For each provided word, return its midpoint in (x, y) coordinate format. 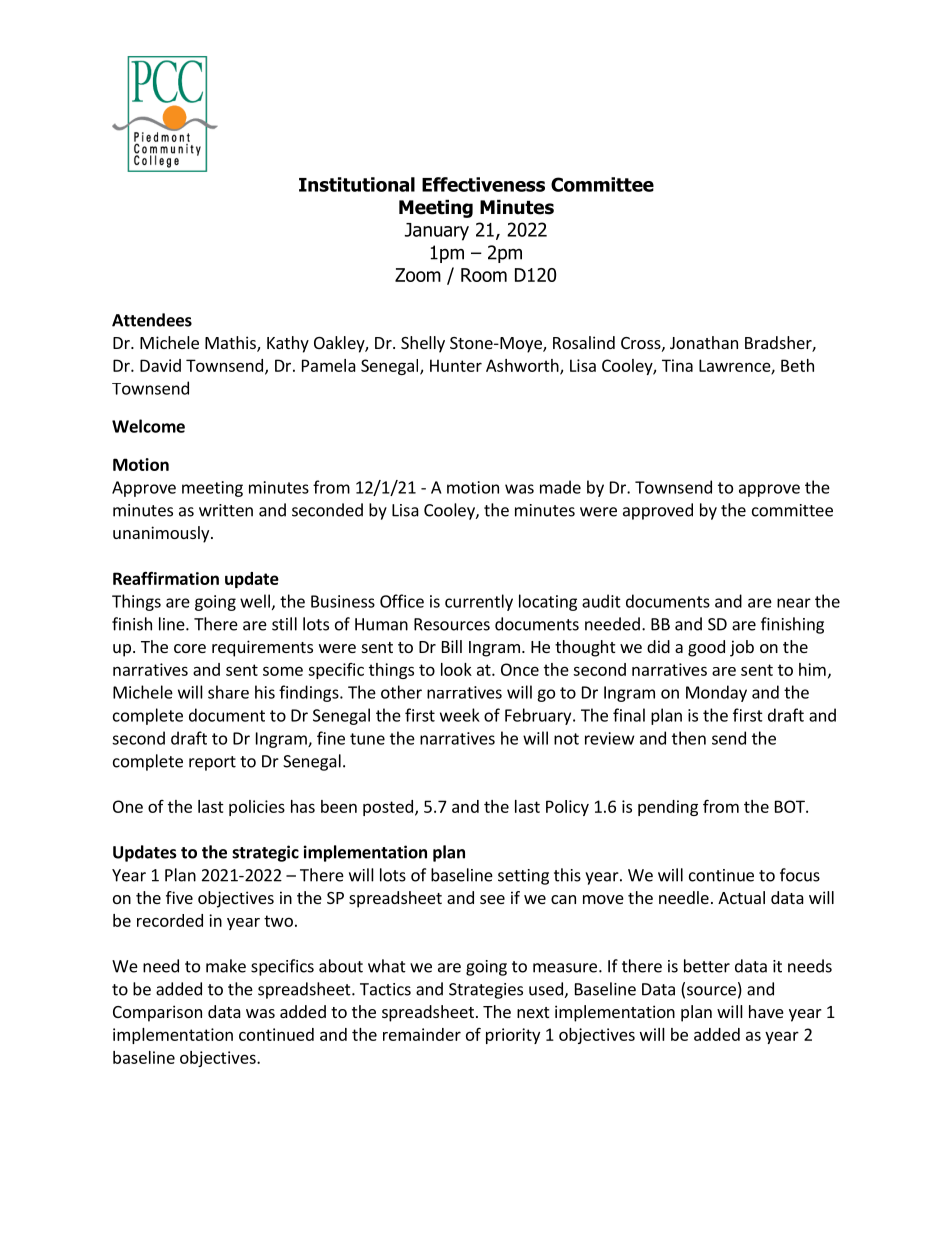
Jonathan (704, 342)
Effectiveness (483, 184)
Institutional (357, 184)
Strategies (486, 991)
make (226, 966)
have (766, 1011)
